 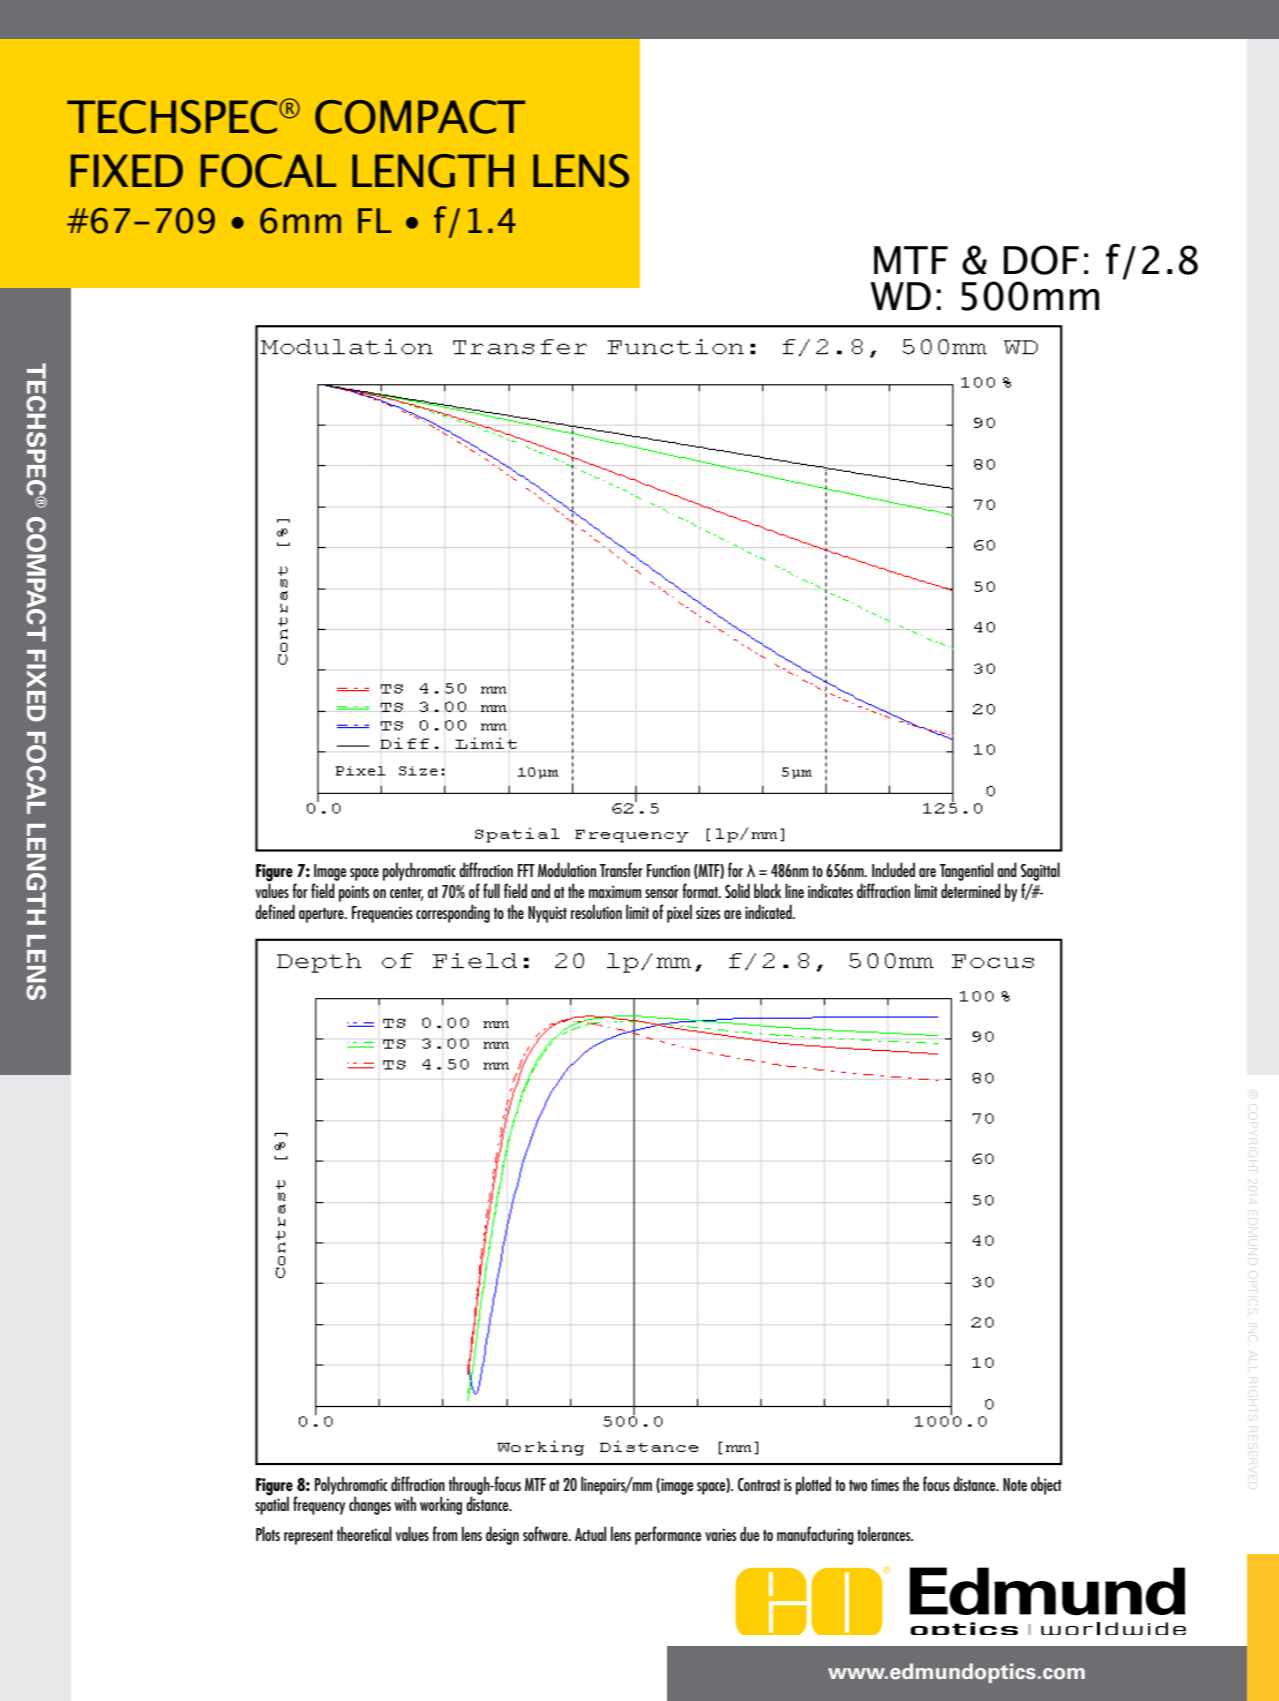 I want to click on changes, so click(x=370, y=1505).
